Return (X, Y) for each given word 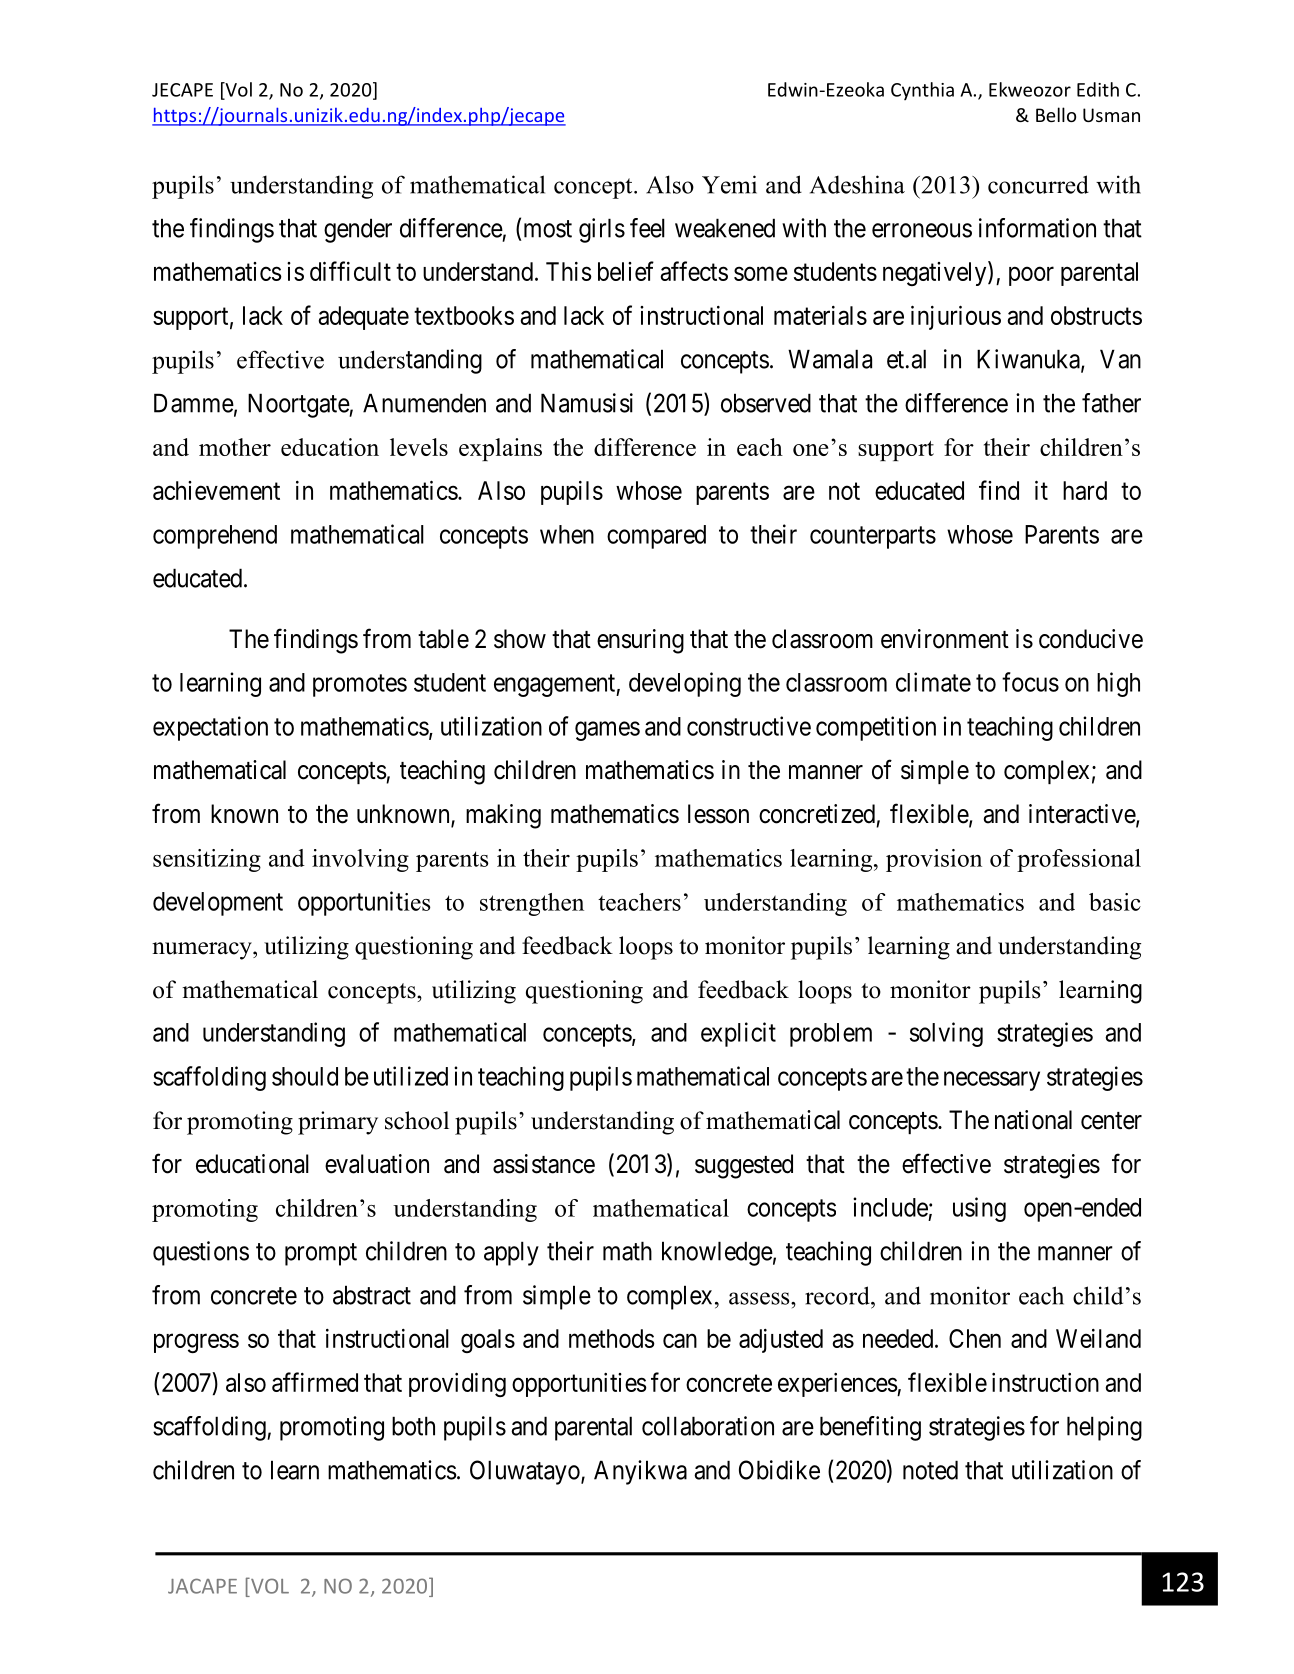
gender (358, 230)
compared (656, 537)
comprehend (215, 537)
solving (946, 1034)
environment (945, 639)
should (305, 1076)
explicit (738, 1034)
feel (647, 228)
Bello (1056, 114)
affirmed (315, 1382)
